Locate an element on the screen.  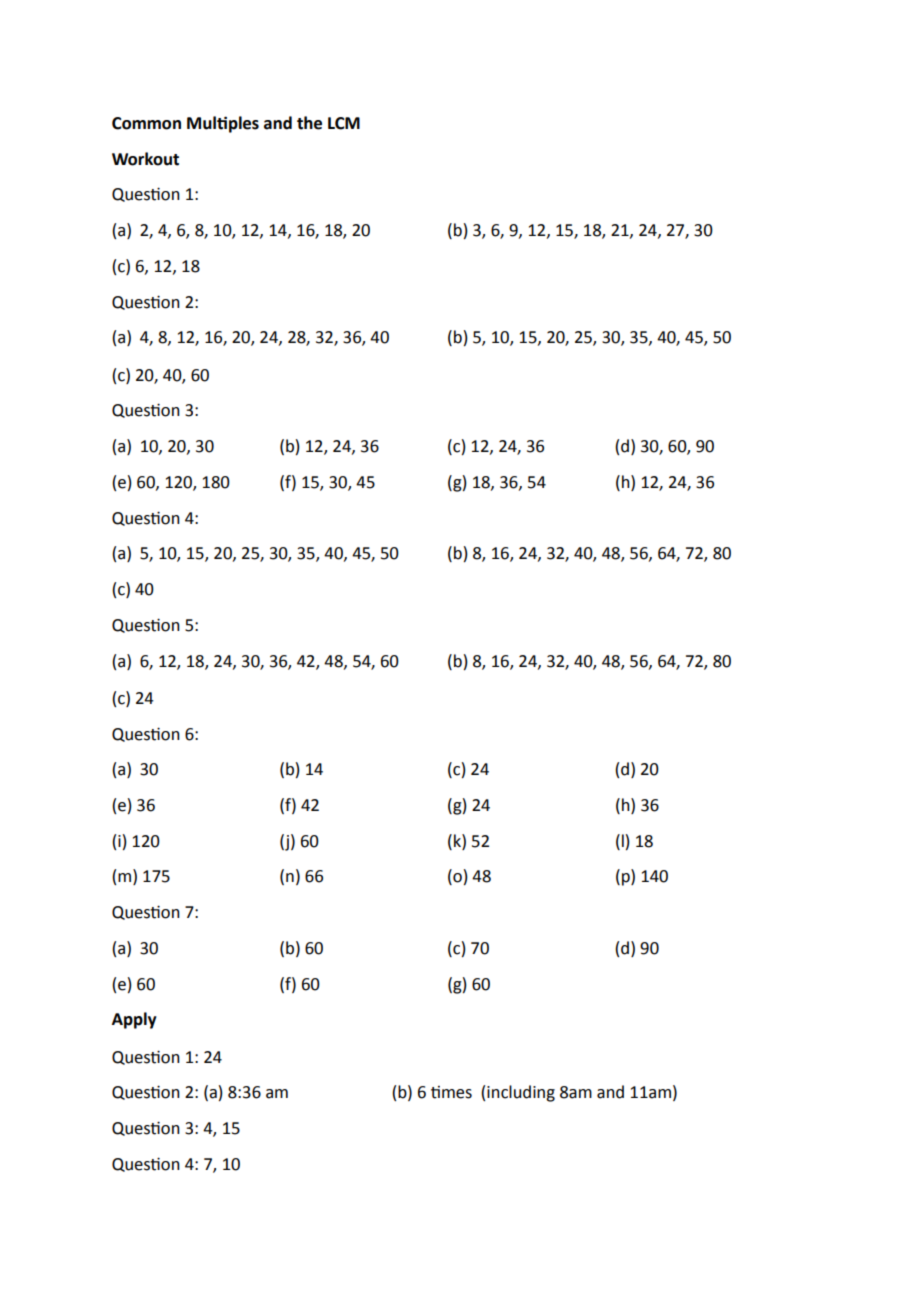
mes is located at coordinates (457, 1094).
